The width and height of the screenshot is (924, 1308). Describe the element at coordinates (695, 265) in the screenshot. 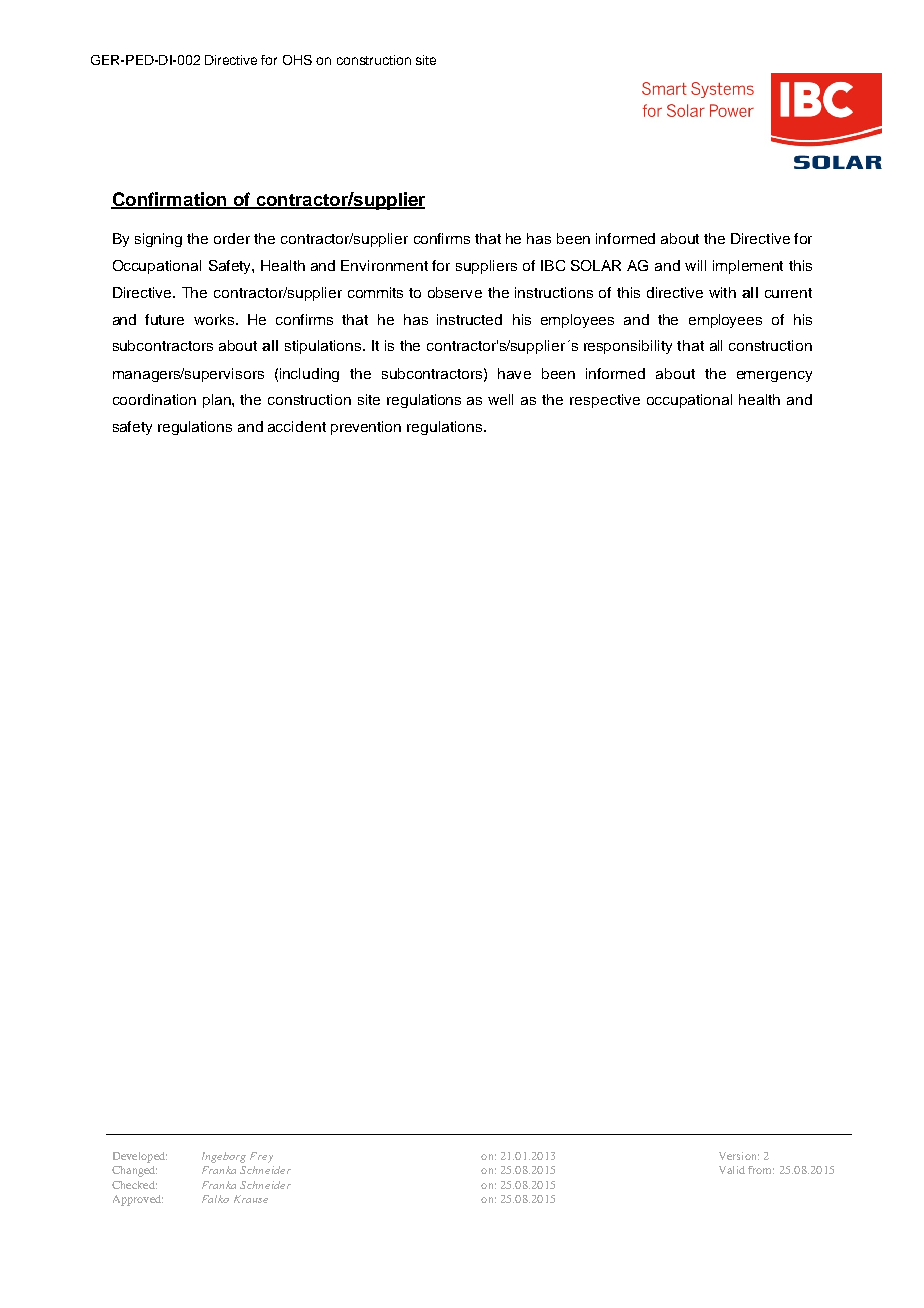

I see `will` at that location.
